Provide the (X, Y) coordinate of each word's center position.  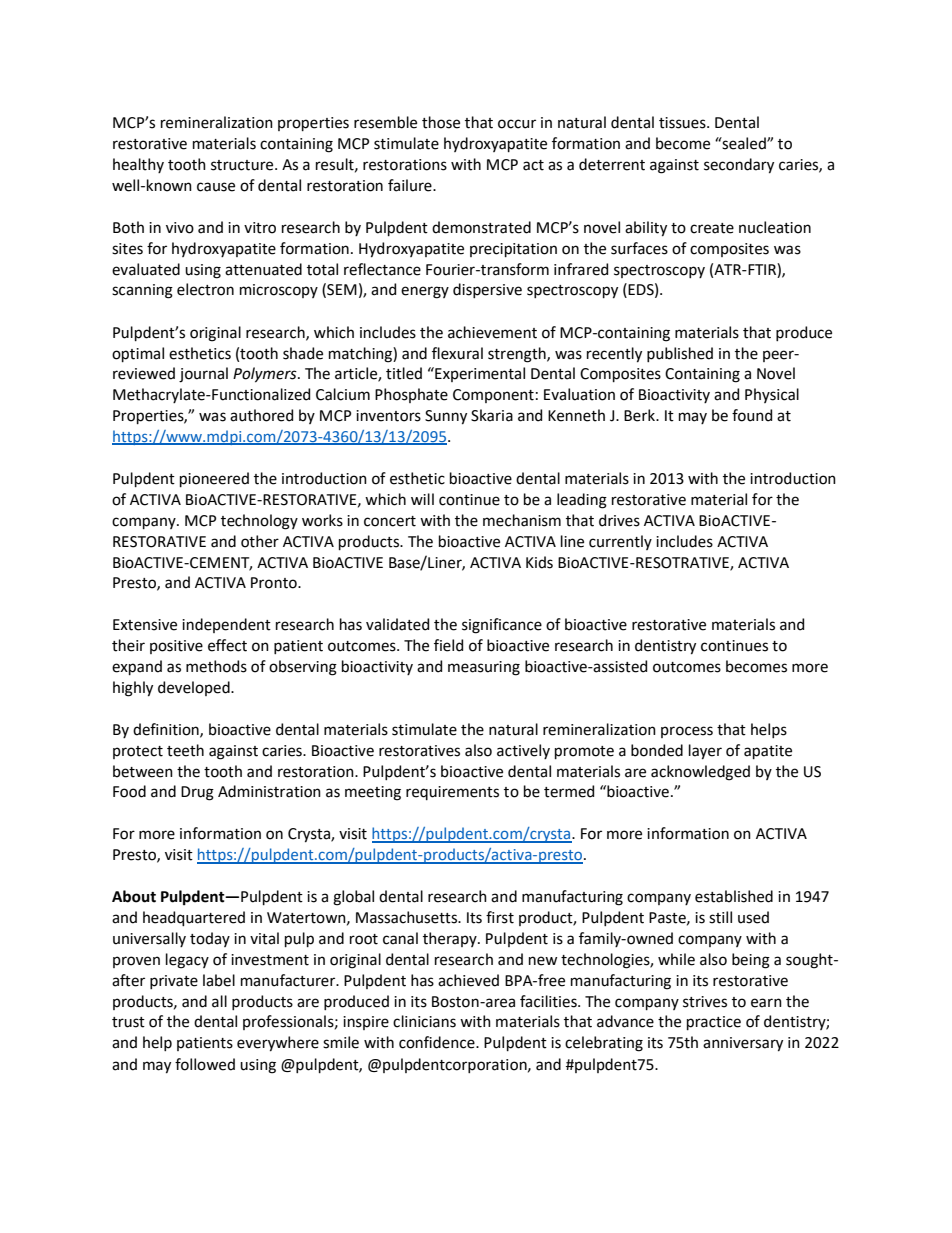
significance (502, 626)
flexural (457, 353)
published (680, 354)
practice (714, 1023)
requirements (452, 793)
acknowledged (700, 773)
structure (243, 165)
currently (620, 542)
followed (205, 1064)
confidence (438, 1042)
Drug (197, 793)
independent (226, 625)
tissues (683, 123)
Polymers (266, 375)
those (441, 122)
